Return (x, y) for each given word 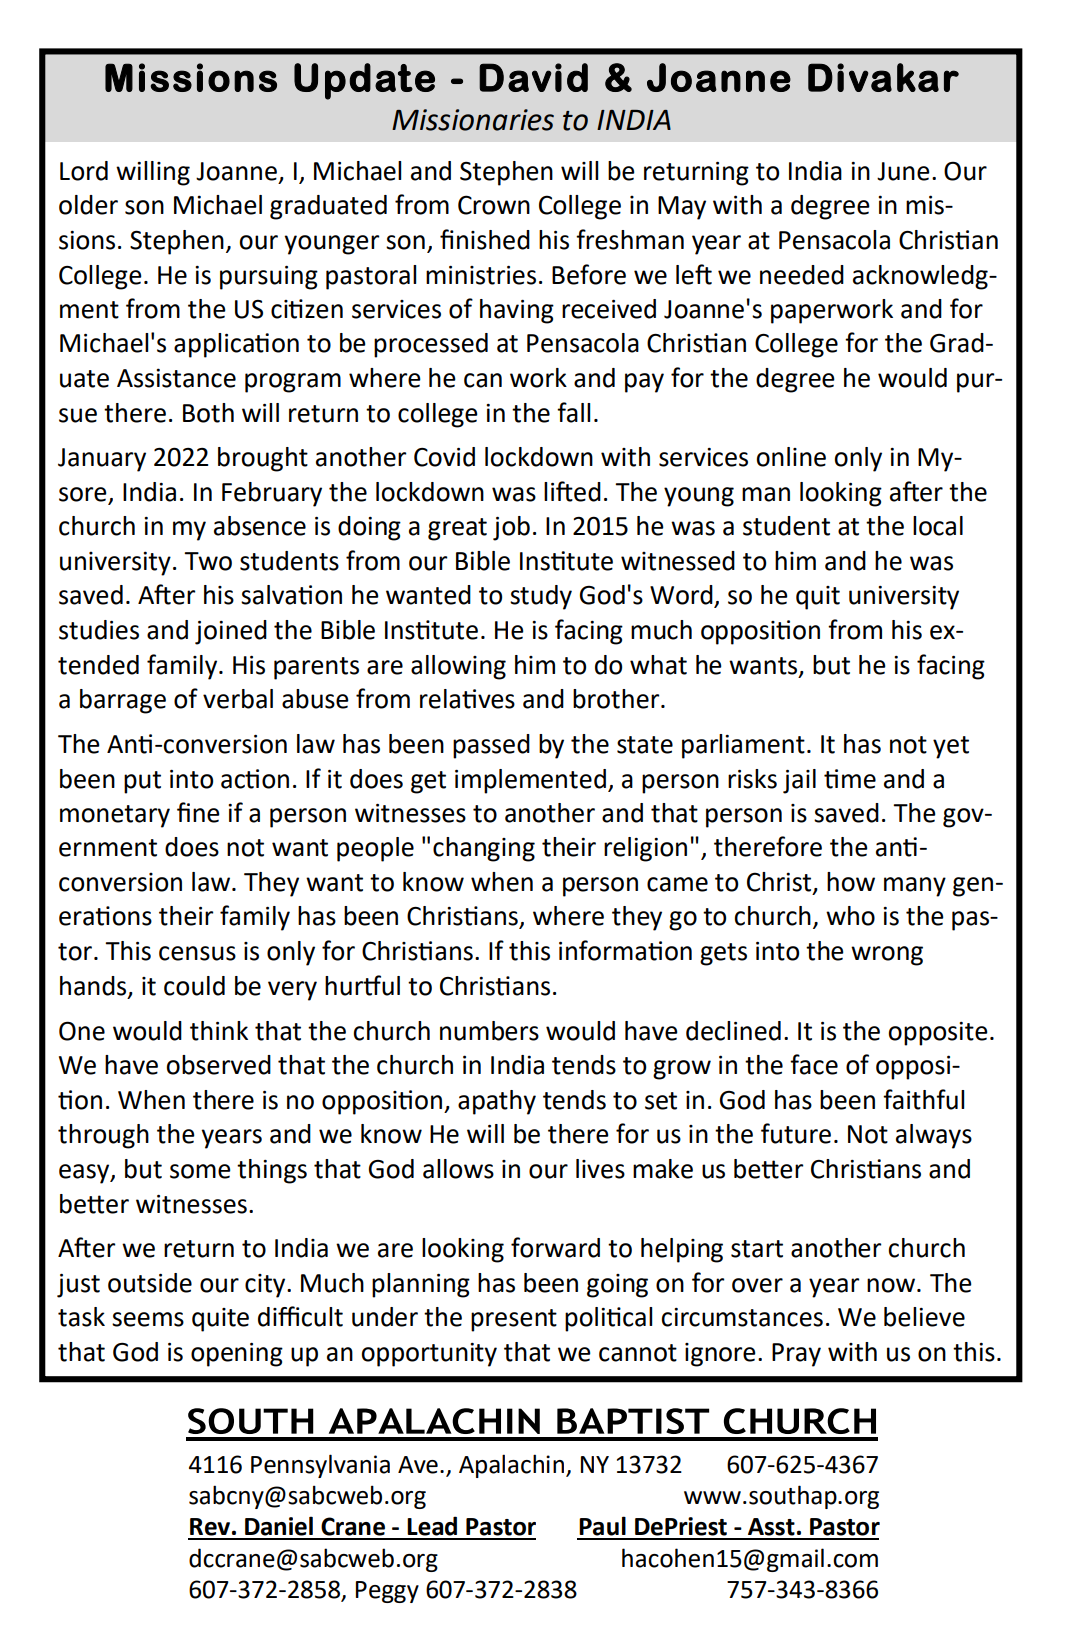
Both (208, 413)
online (791, 457)
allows (458, 1169)
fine (198, 812)
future (796, 1133)
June (903, 171)
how (851, 882)
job (511, 528)
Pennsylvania (320, 1466)
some (200, 1171)
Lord (84, 171)
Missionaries (473, 120)
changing (484, 849)
